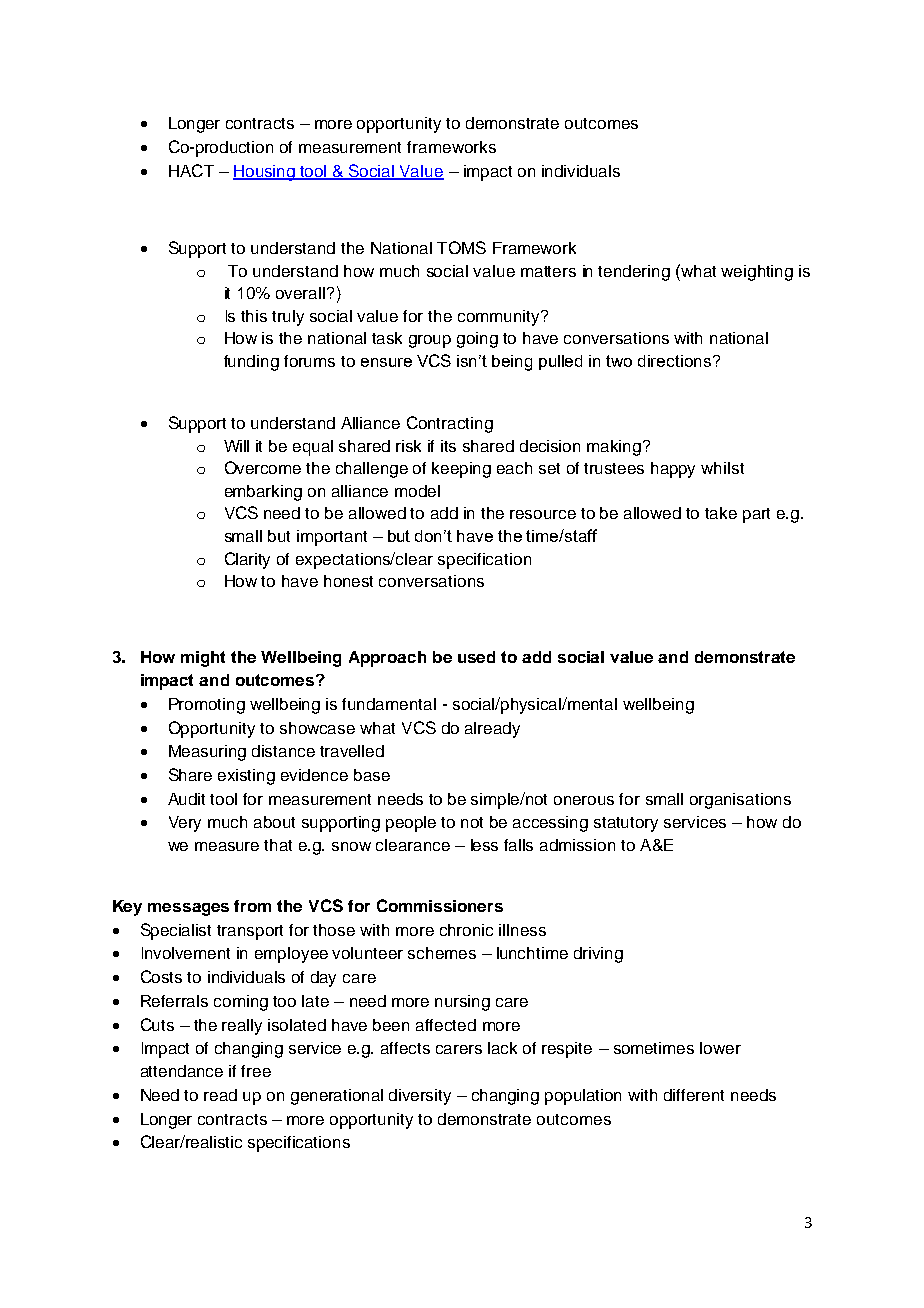 This document has height=1308, width=924. What do you see at coordinates (417, 491) in the document?
I see `model` at bounding box center [417, 491].
